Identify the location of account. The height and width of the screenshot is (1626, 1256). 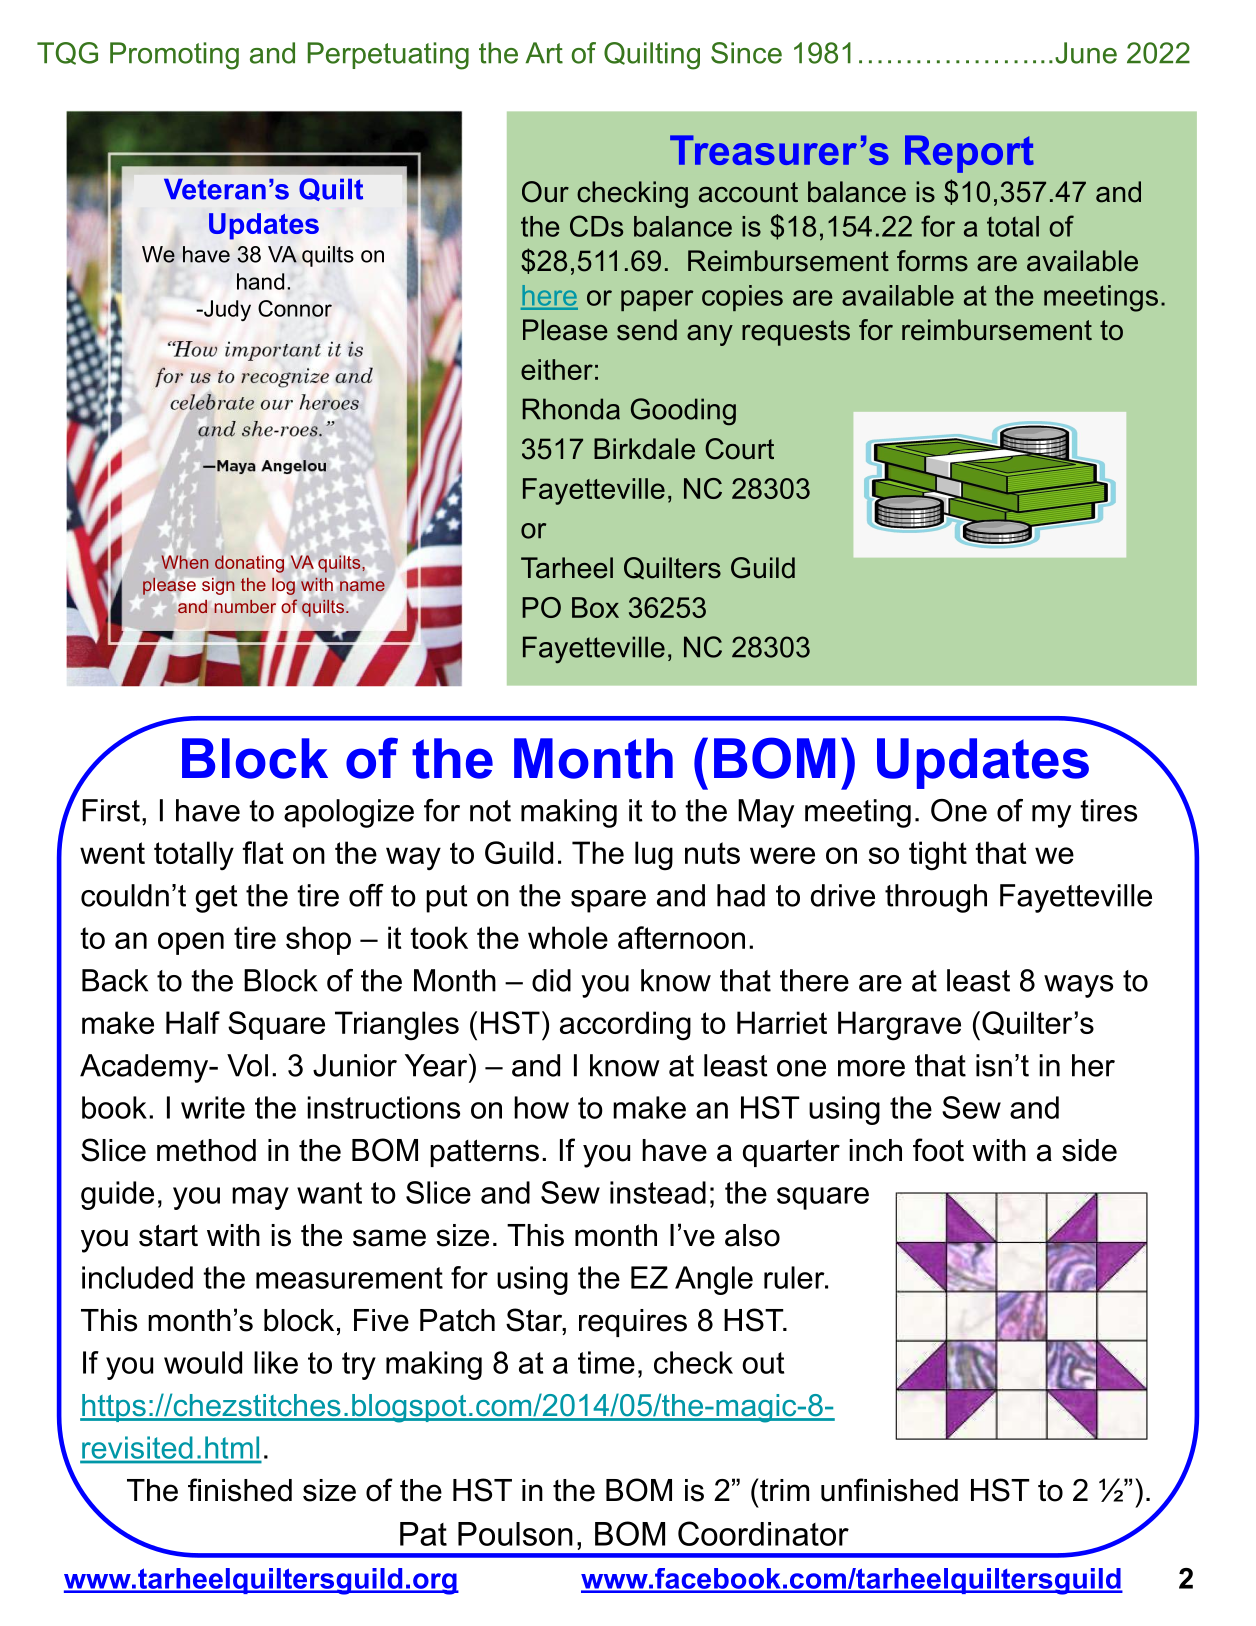
(748, 192).
